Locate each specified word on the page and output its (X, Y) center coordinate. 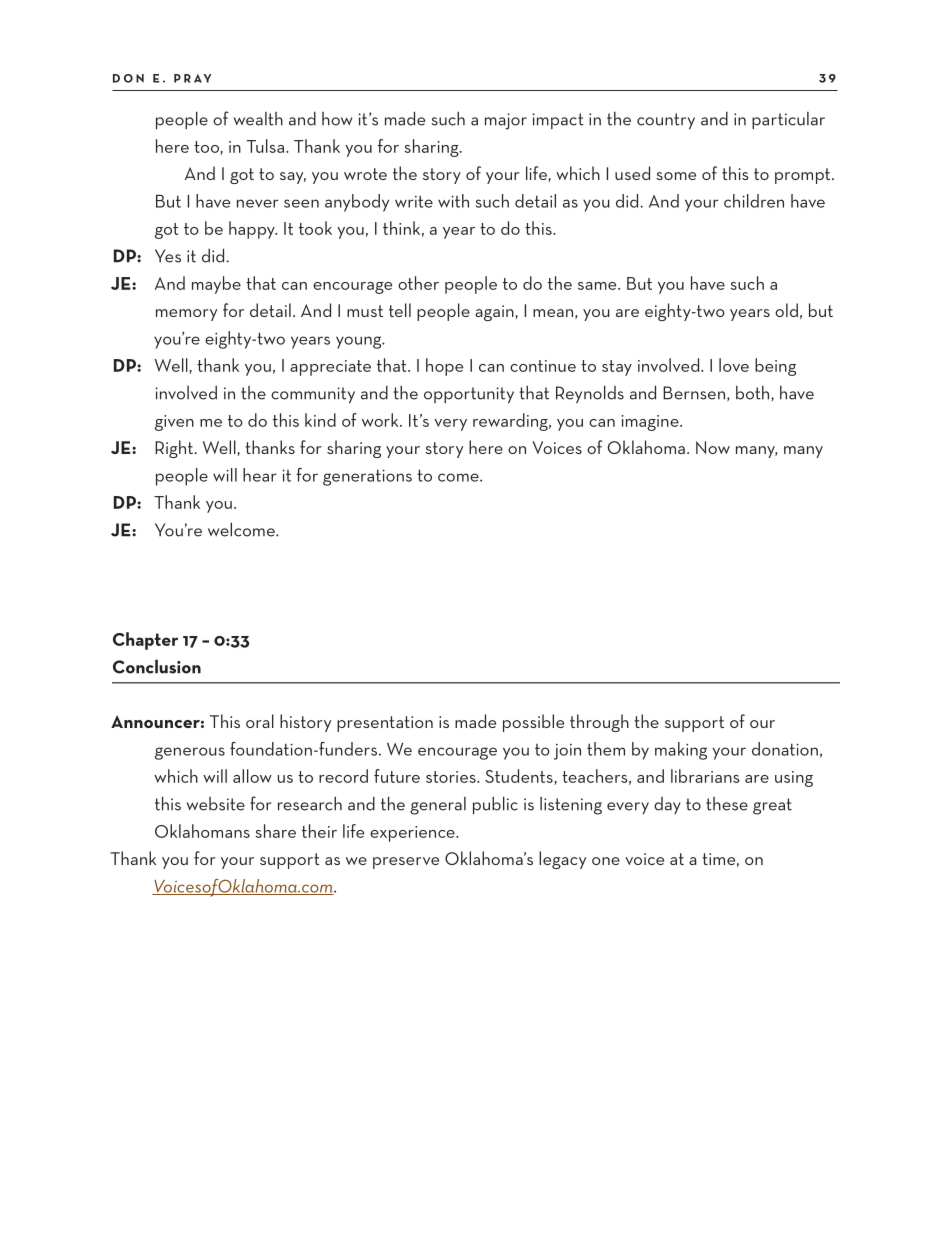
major (506, 121)
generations (367, 477)
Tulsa (265, 146)
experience (413, 834)
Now (713, 447)
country (666, 121)
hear (260, 475)
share (275, 831)
